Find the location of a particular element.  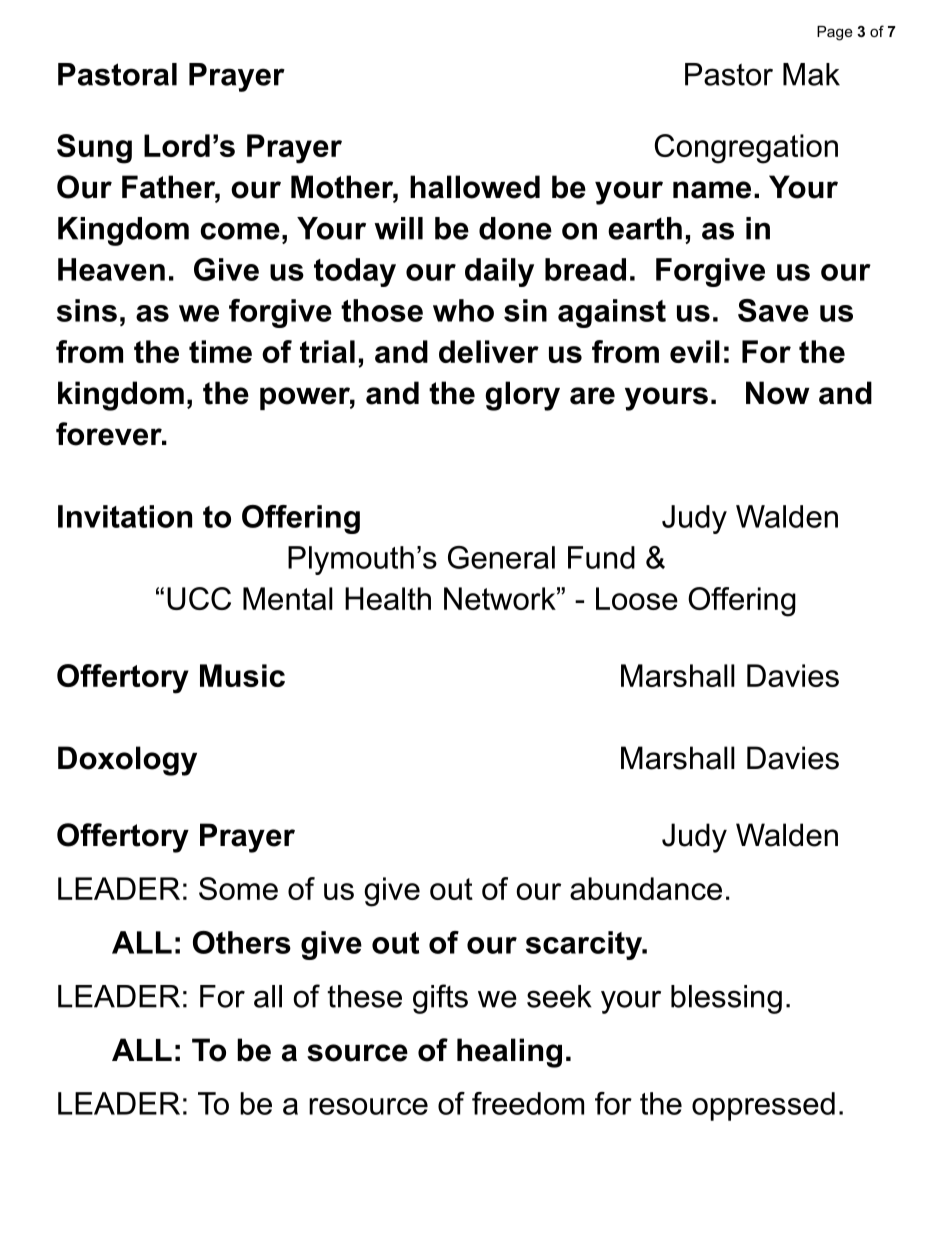

Others is located at coordinates (242, 942).
